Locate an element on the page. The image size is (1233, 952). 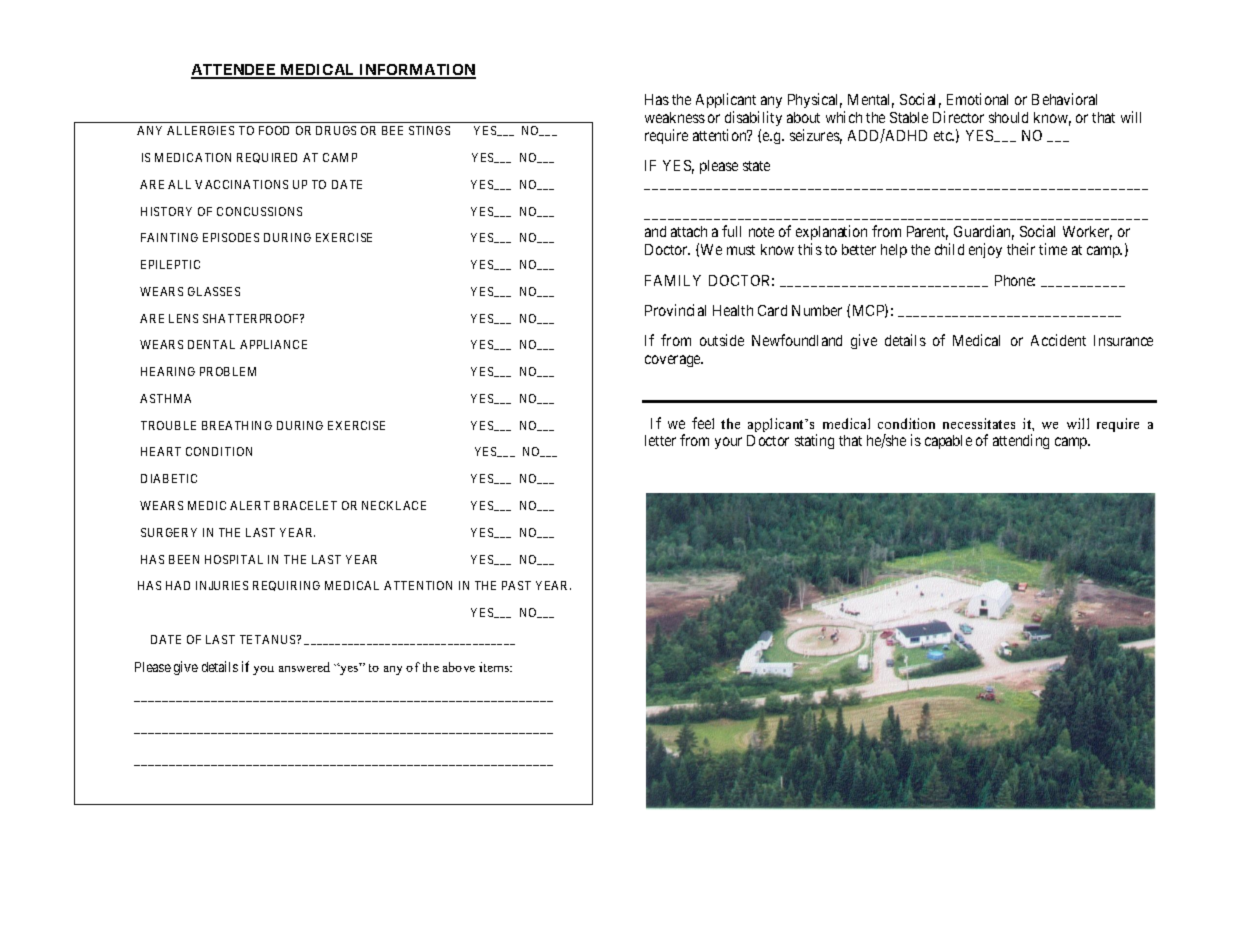
attending is located at coordinates (1021, 441).
